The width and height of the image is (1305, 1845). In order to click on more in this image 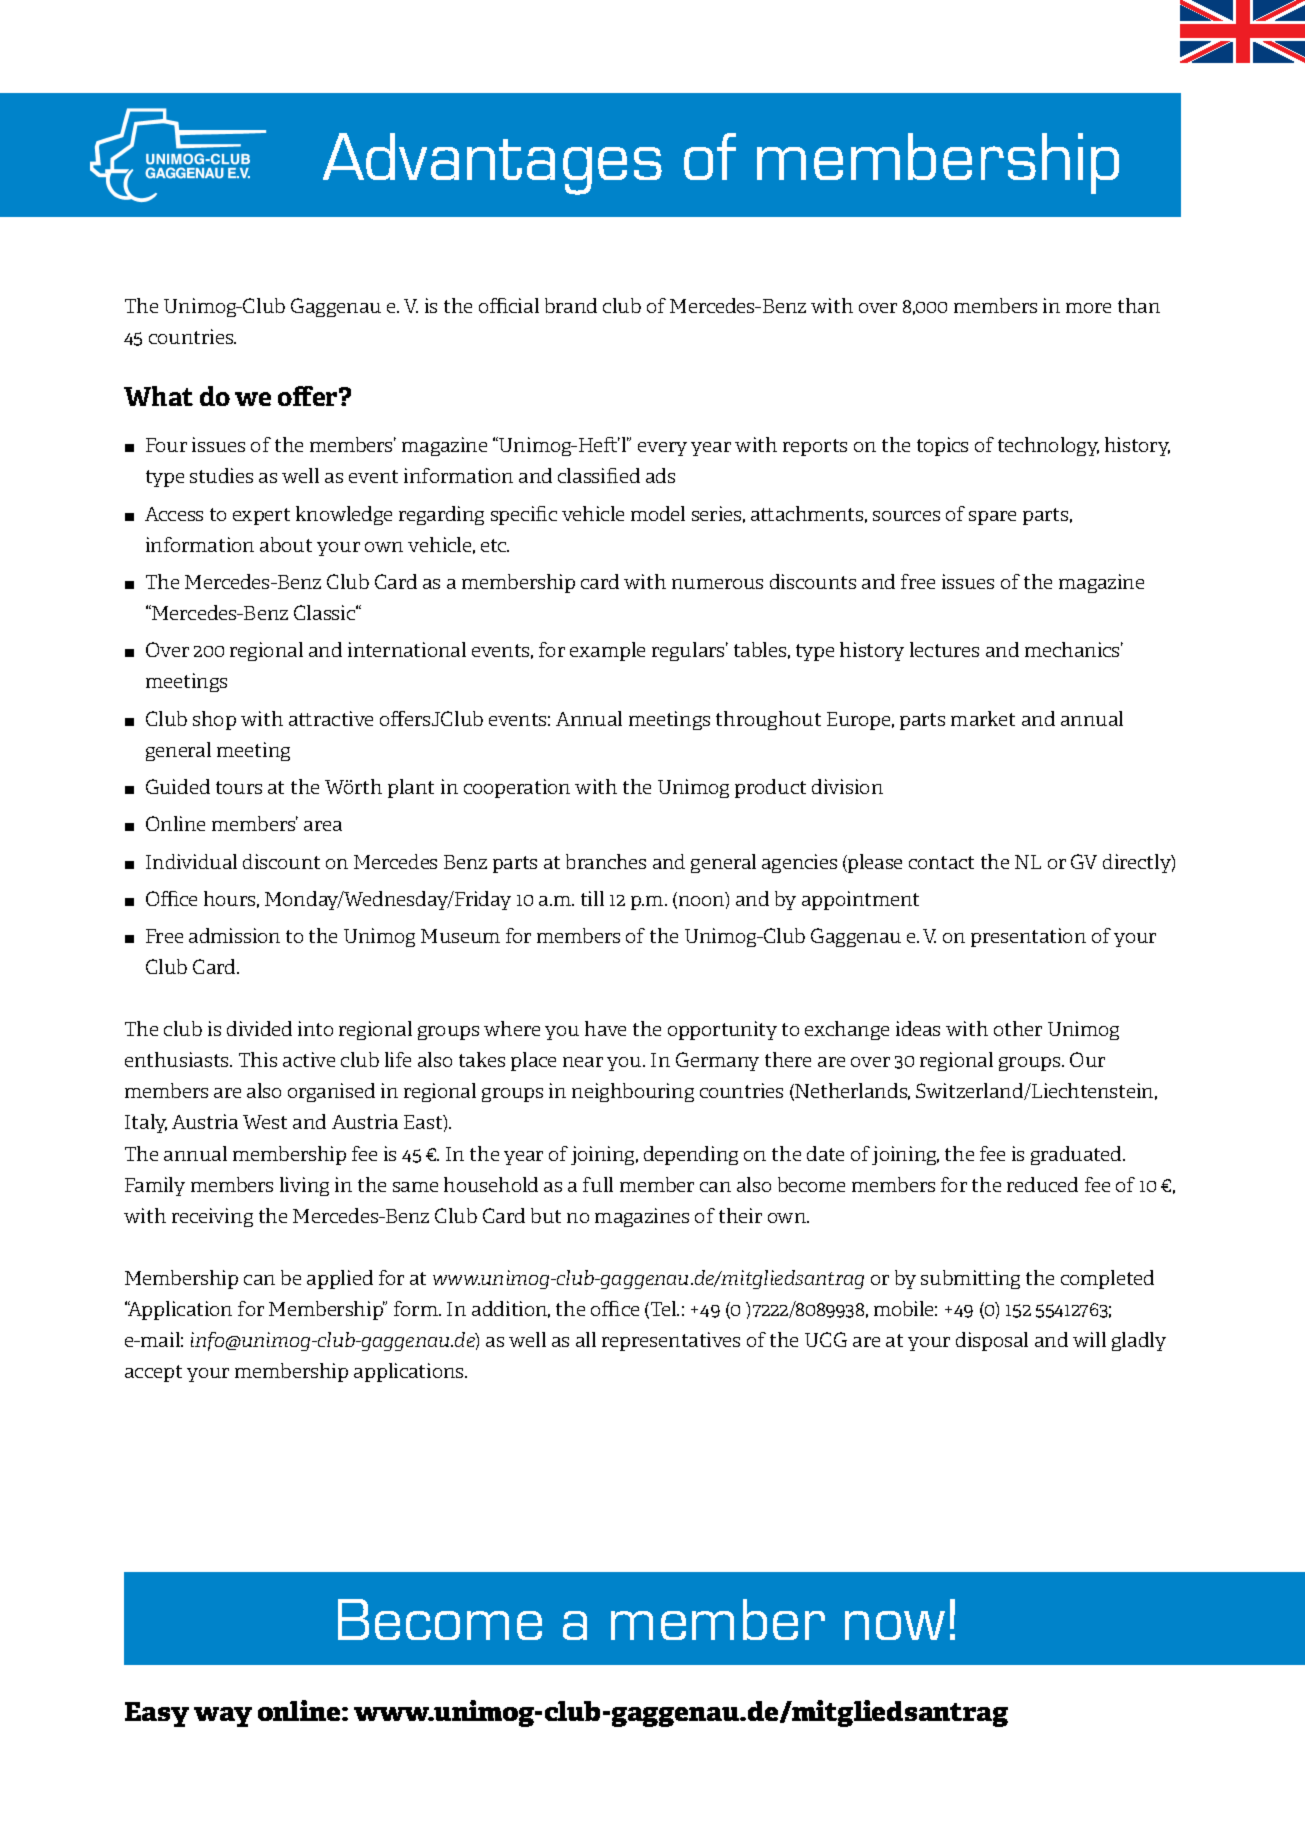, I will do `click(1088, 308)`.
